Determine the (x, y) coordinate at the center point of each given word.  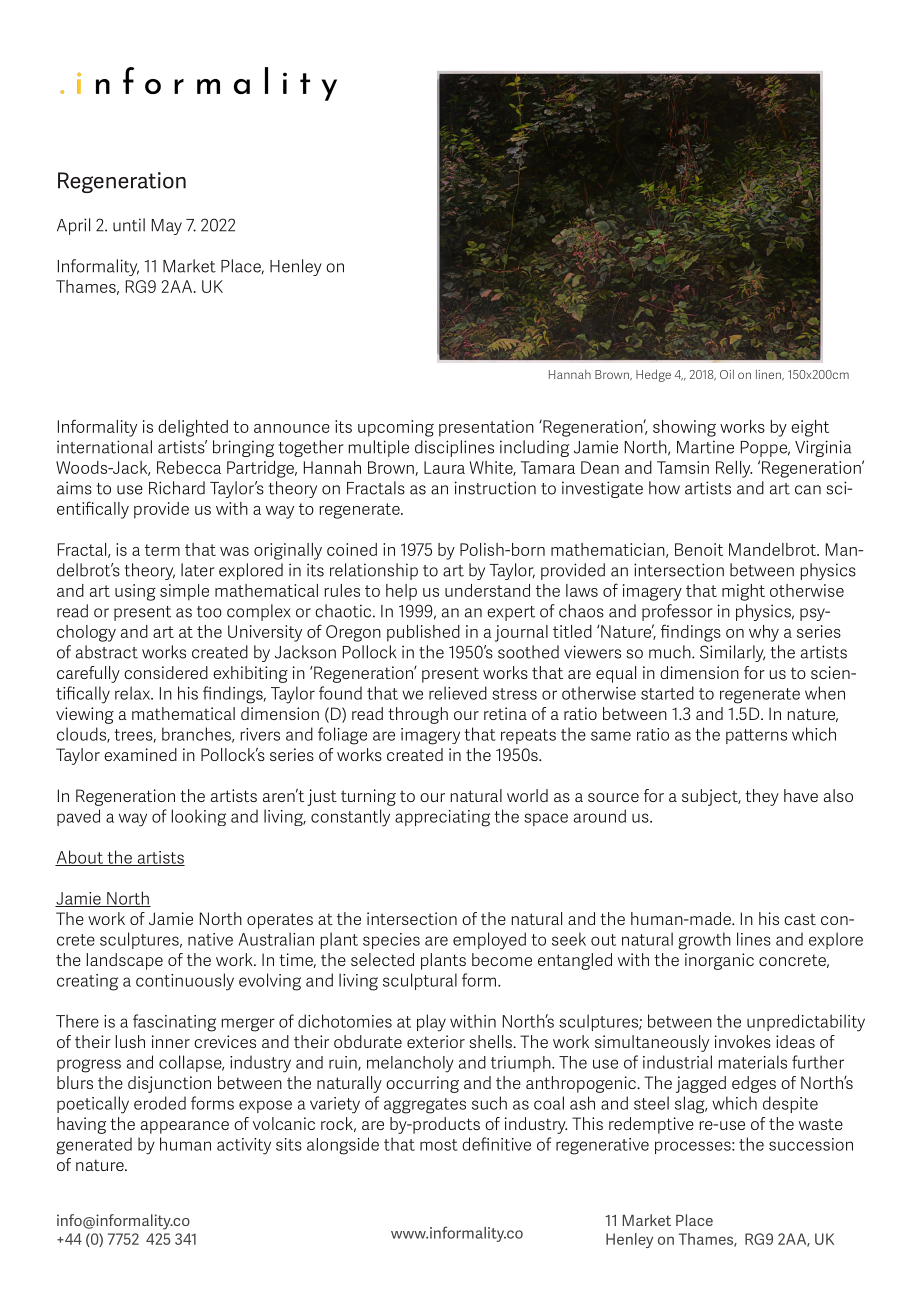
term (162, 550)
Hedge (653, 375)
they (762, 797)
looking (199, 817)
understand (487, 590)
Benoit (699, 549)
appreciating (442, 818)
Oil (727, 374)
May (167, 227)
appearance (185, 1127)
